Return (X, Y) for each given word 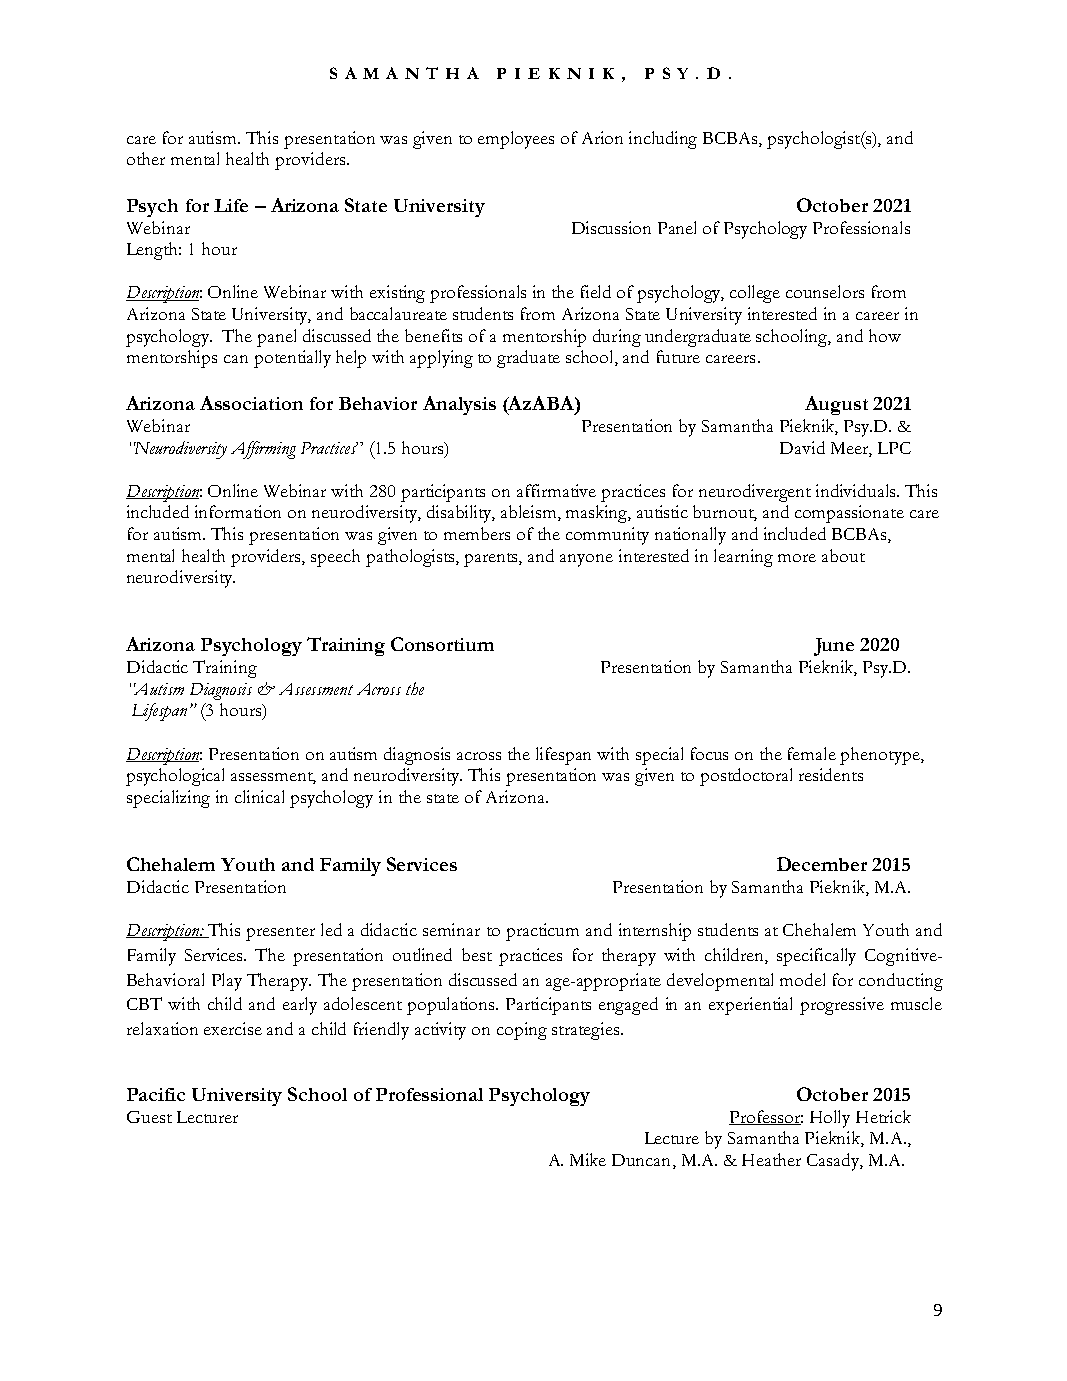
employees (516, 140)
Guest (149, 1117)
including (663, 140)
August (836, 405)
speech (335, 558)
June (834, 647)
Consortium (442, 644)
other (146, 158)
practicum (542, 932)
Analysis (459, 405)
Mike (588, 1159)
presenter (280, 934)
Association (251, 403)
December (822, 864)
